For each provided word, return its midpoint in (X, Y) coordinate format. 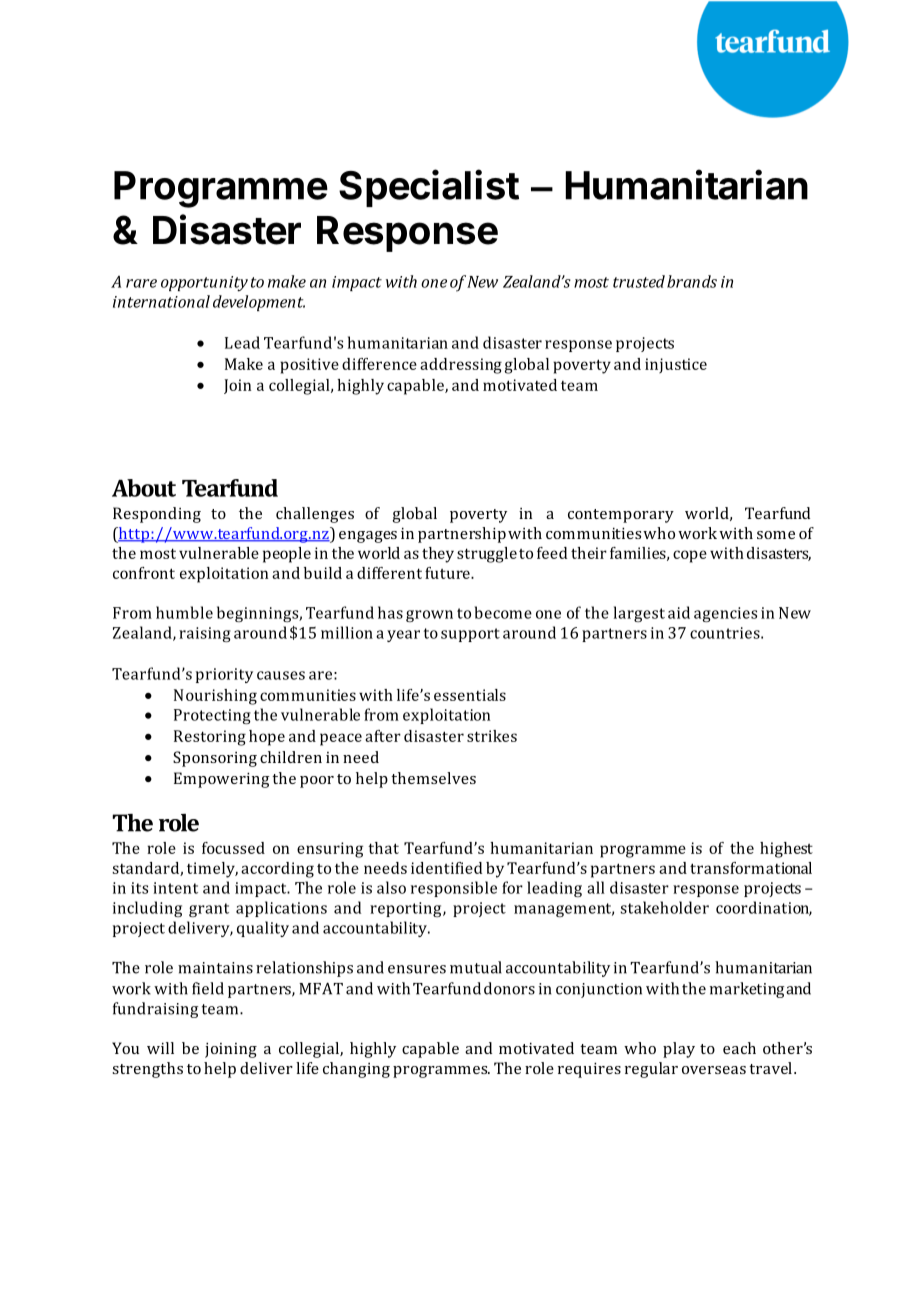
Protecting (212, 716)
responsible (454, 889)
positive (309, 366)
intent (175, 888)
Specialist (429, 188)
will (160, 1048)
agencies (725, 614)
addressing (461, 366)
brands (692, 281)
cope (690, 556)
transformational (751, 868)
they (438, 555)
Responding (157, 515)
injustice (676, 365)
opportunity (204, 284)
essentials (470, 695)
